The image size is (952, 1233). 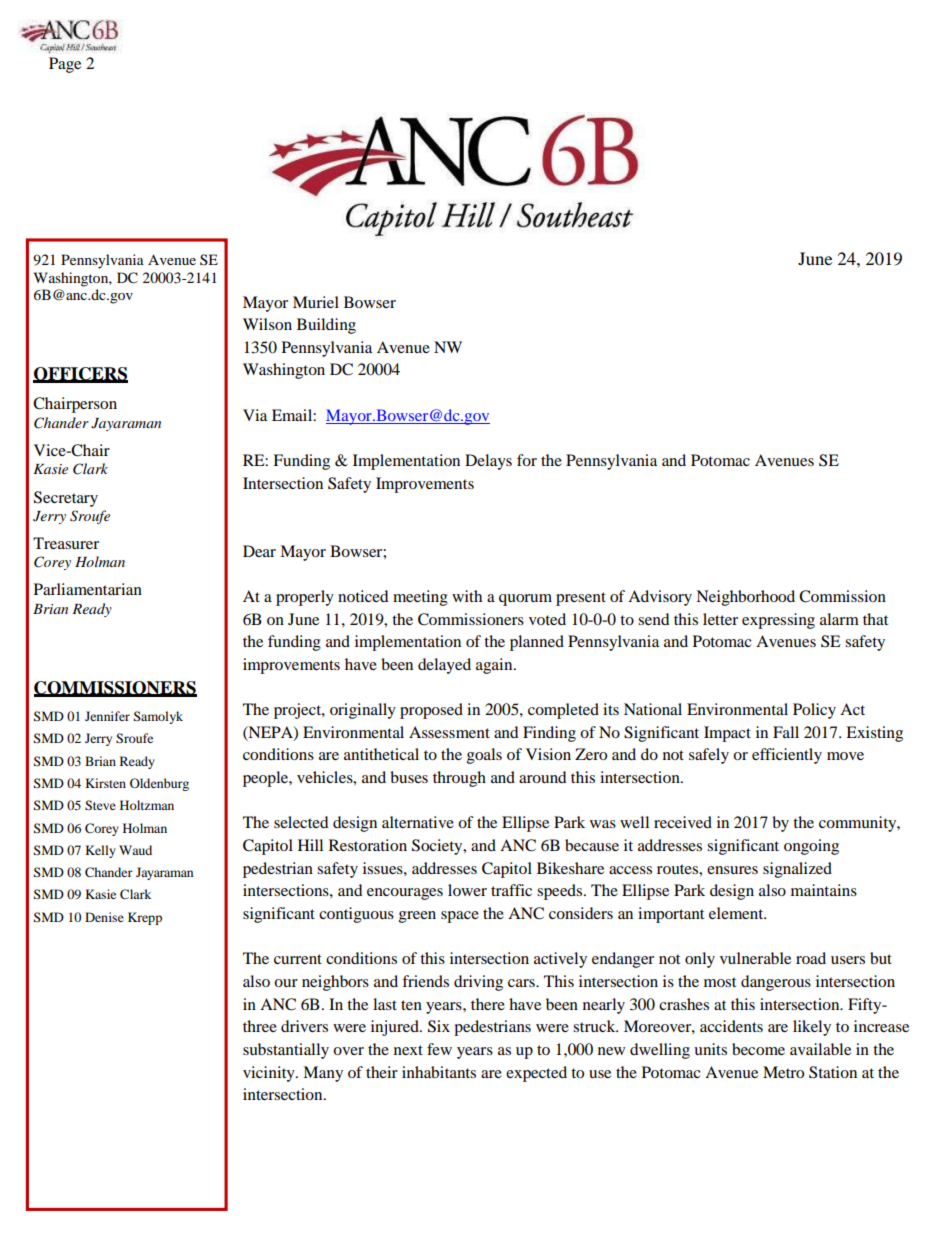 What do you see at coordinates (449, 732) in the document?
I see `Assessment` at bounding box center [449, 732].
